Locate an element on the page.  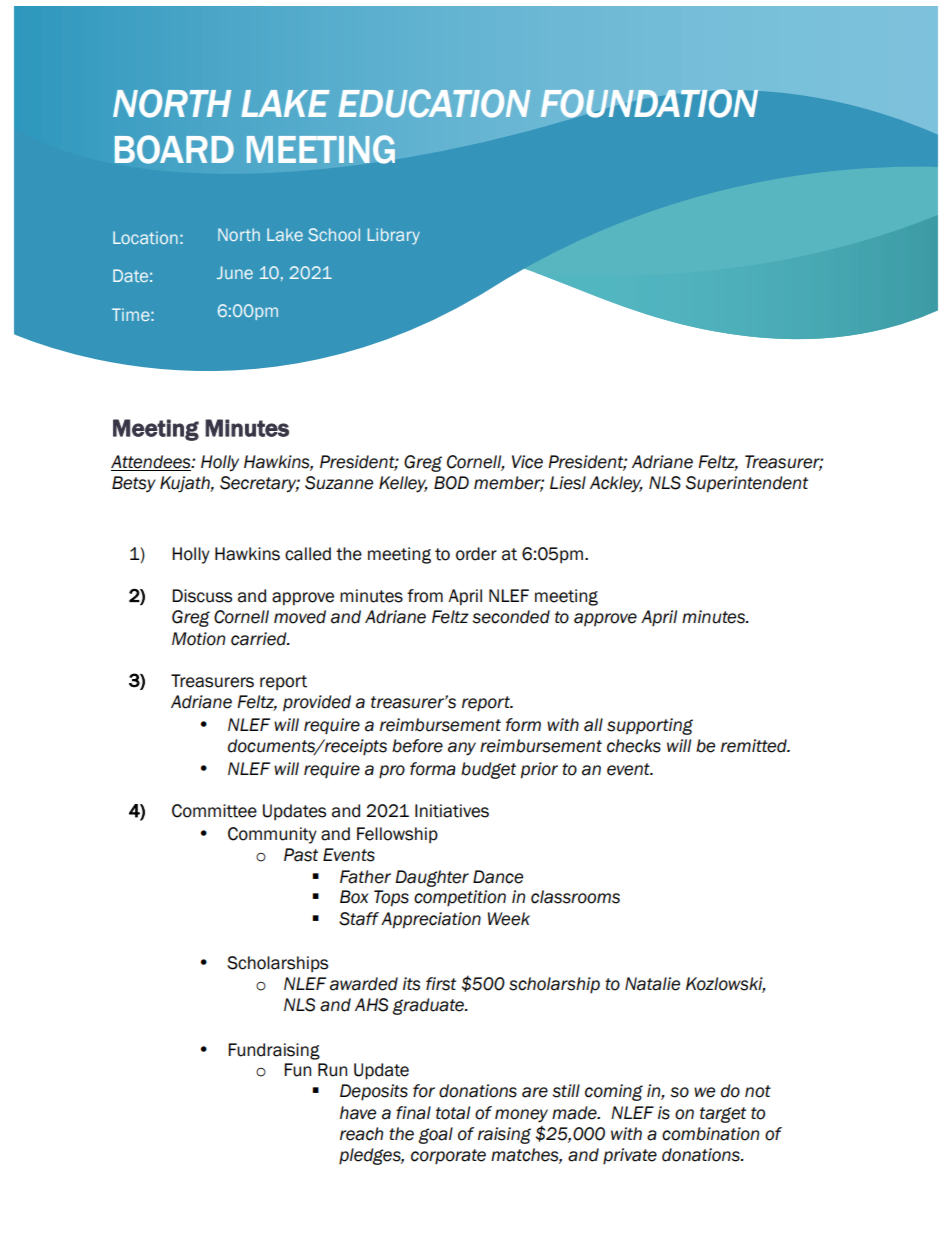
supporting is located at coordinates (650, 726).
